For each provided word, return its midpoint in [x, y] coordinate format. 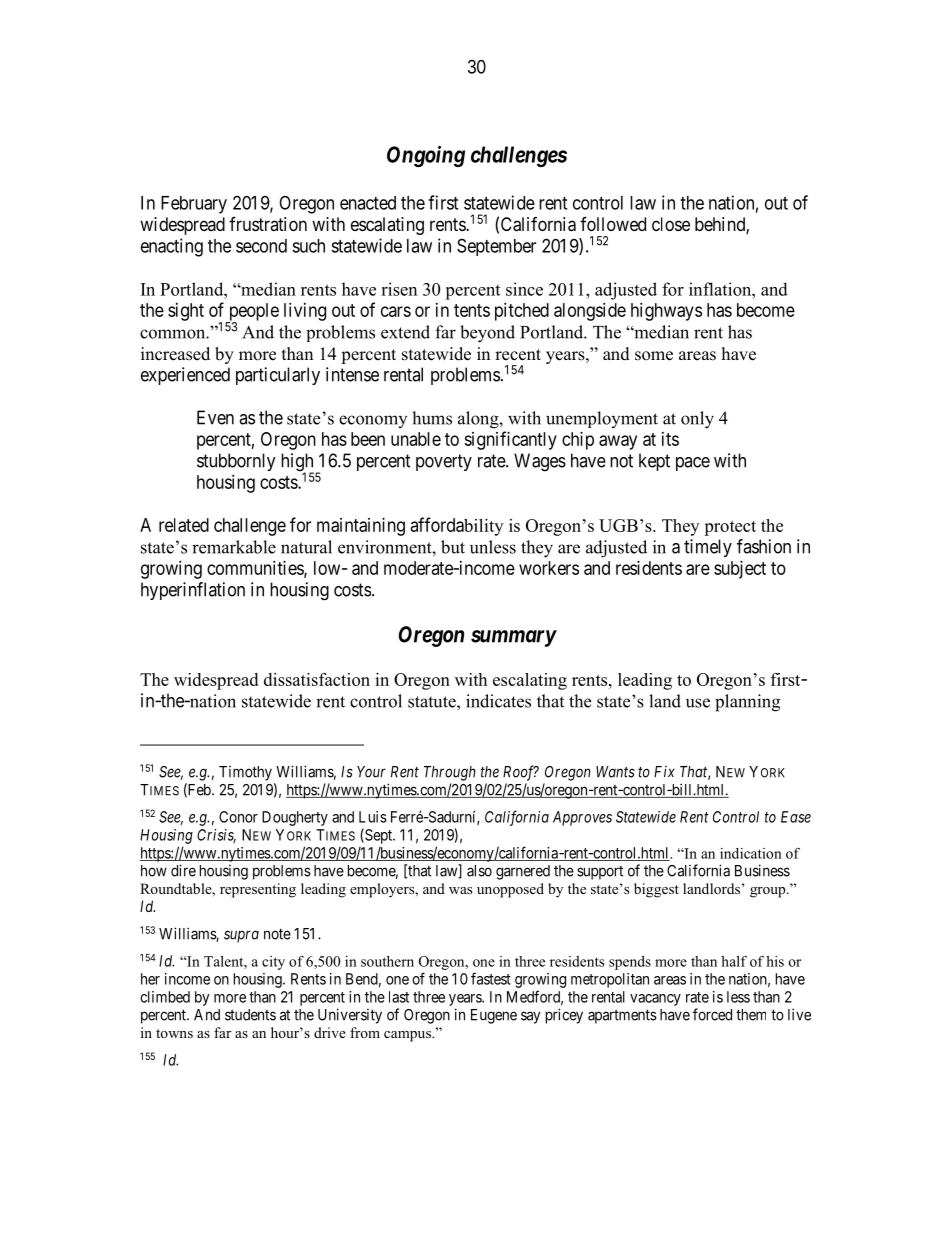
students [250, 1015]
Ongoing [426, 156]
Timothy [245, 773]
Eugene [494, 1016]
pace [693, 464]
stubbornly [236, 462]
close [671, 224]
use [698, 703]
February [194, 205]
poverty [444, 462]
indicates [498, 701]
